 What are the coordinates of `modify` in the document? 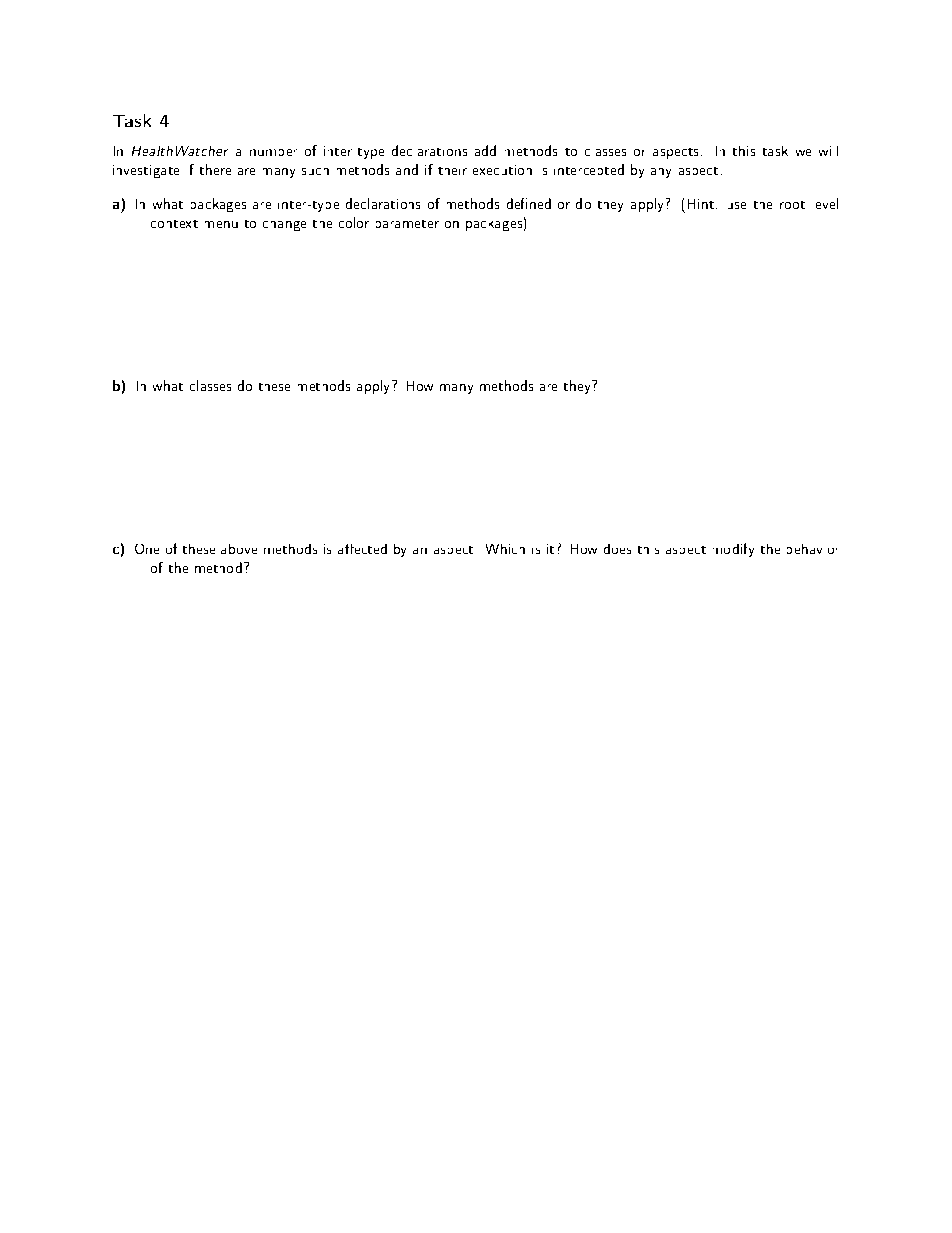 It's located at (733, 550).
